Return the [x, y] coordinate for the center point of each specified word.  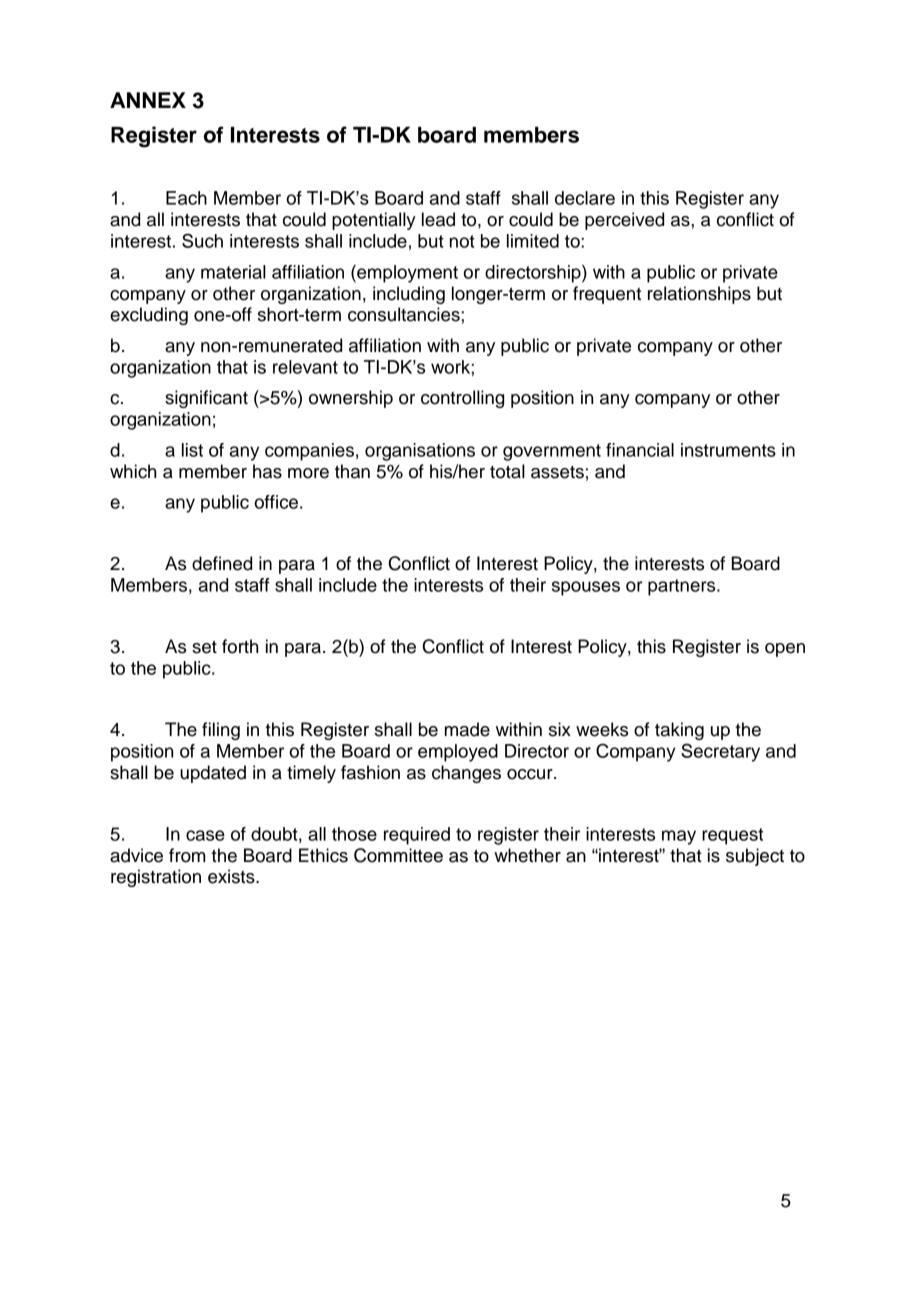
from [187, 855]
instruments [728, 450]
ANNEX [148, 100]
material [233, 272]
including [409, 295]
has [267, 471]
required [417, 836]
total [507, 471]
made [467, 729]
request [732, 836]
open [785, 650]
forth [240, 646]
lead [438, 219]
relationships [699, 295]
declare [585, 198]
